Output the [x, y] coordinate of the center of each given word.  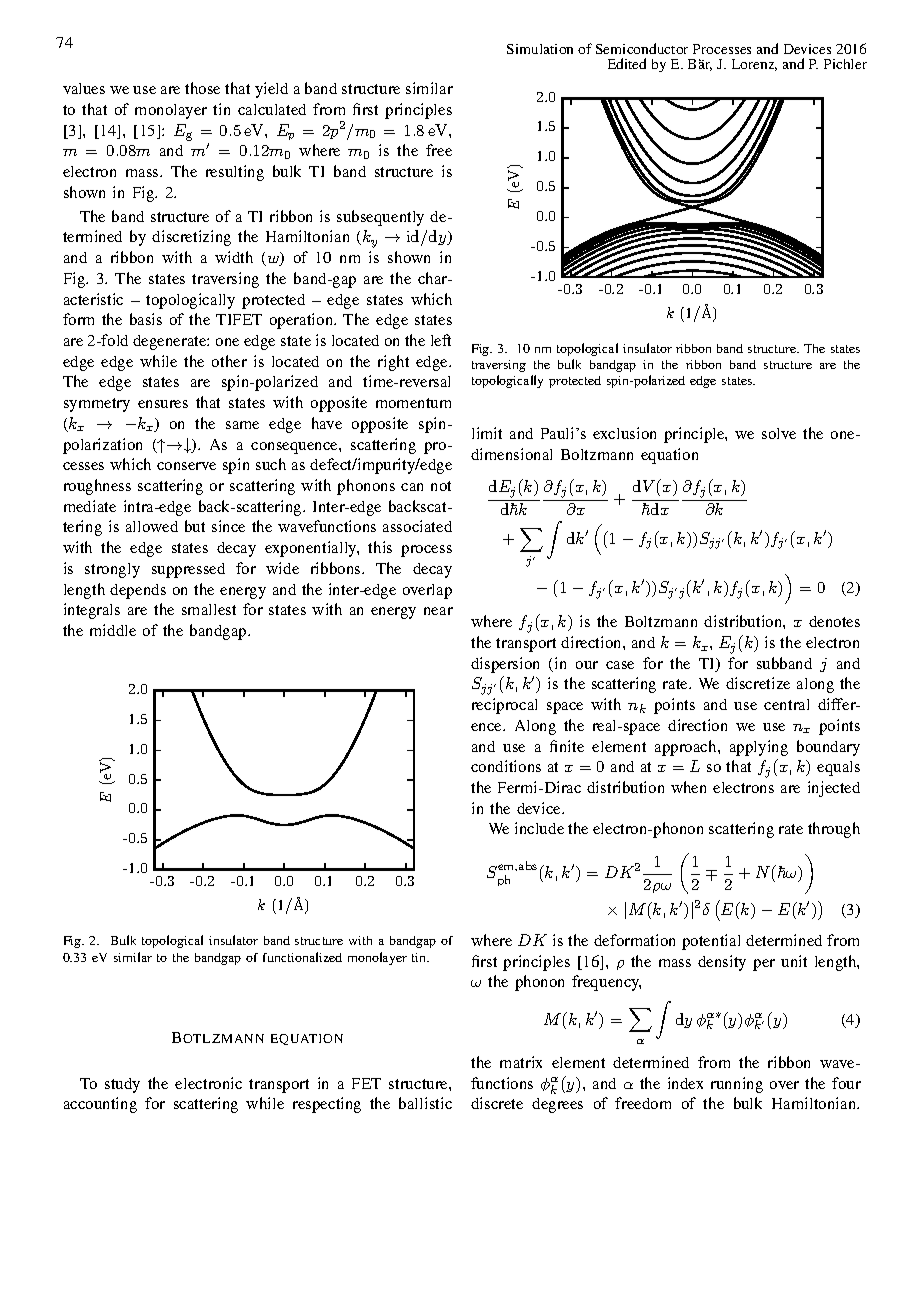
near [438, 611]
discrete [497, 1103]
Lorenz [754, 65]
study [122, 1085]
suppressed [188, 570]
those [202, 88]
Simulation [540, 49]
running [737, 1085]
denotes [834, 621]
